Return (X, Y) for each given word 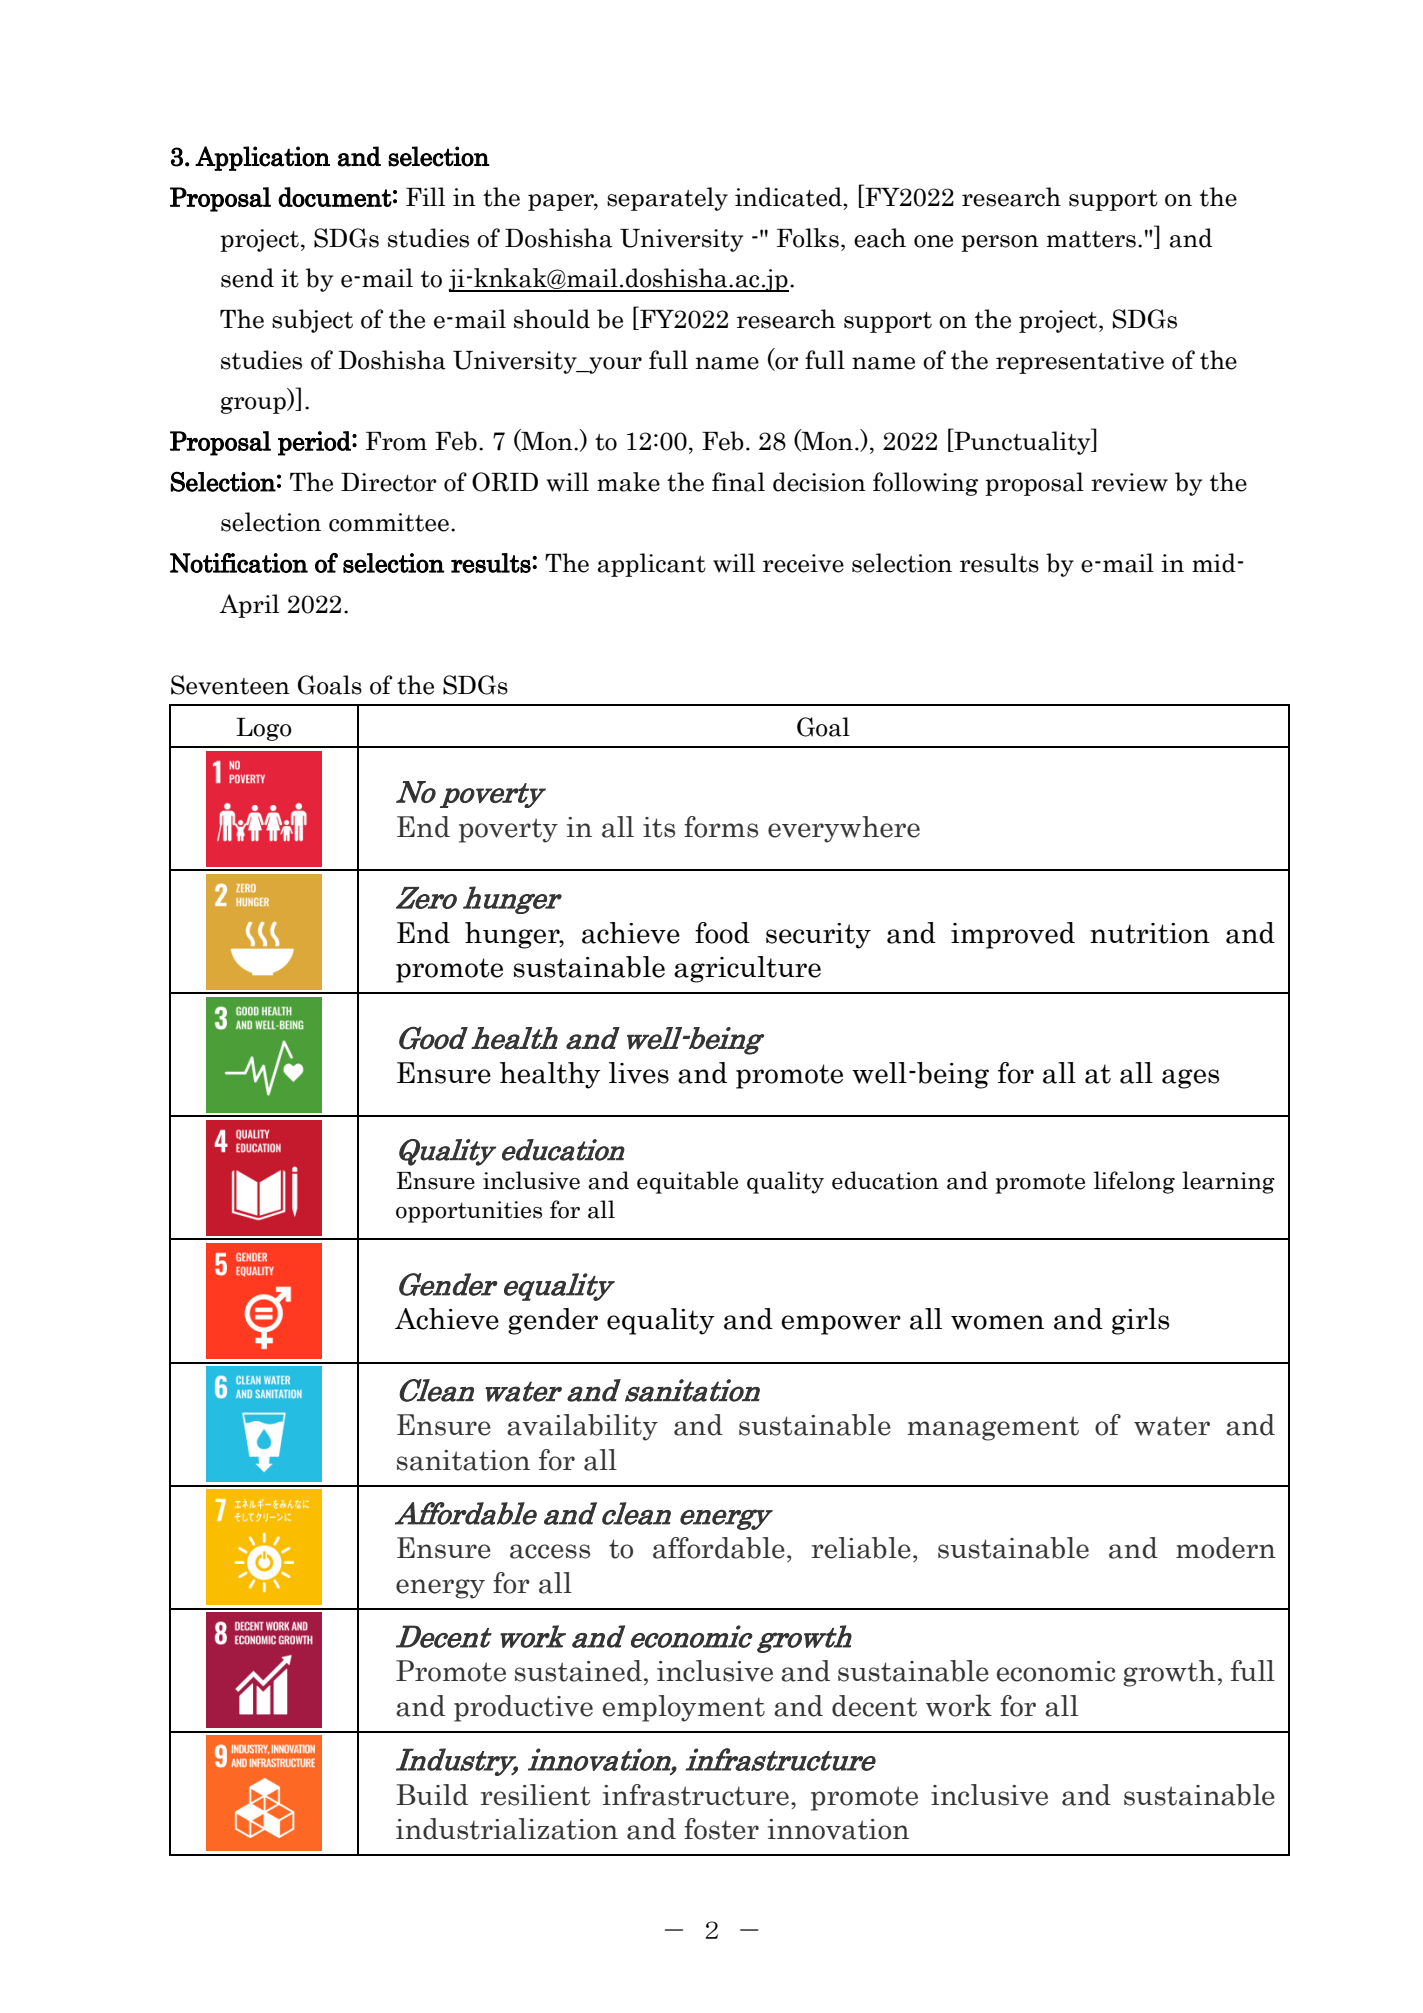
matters (1091, 239)
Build (432, 1795)
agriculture (747, 969)
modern (1226, 1548)
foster (721, 1829)
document (335, 197)
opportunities (469, 1212)
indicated (789, 197)
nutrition (1150, 933)
